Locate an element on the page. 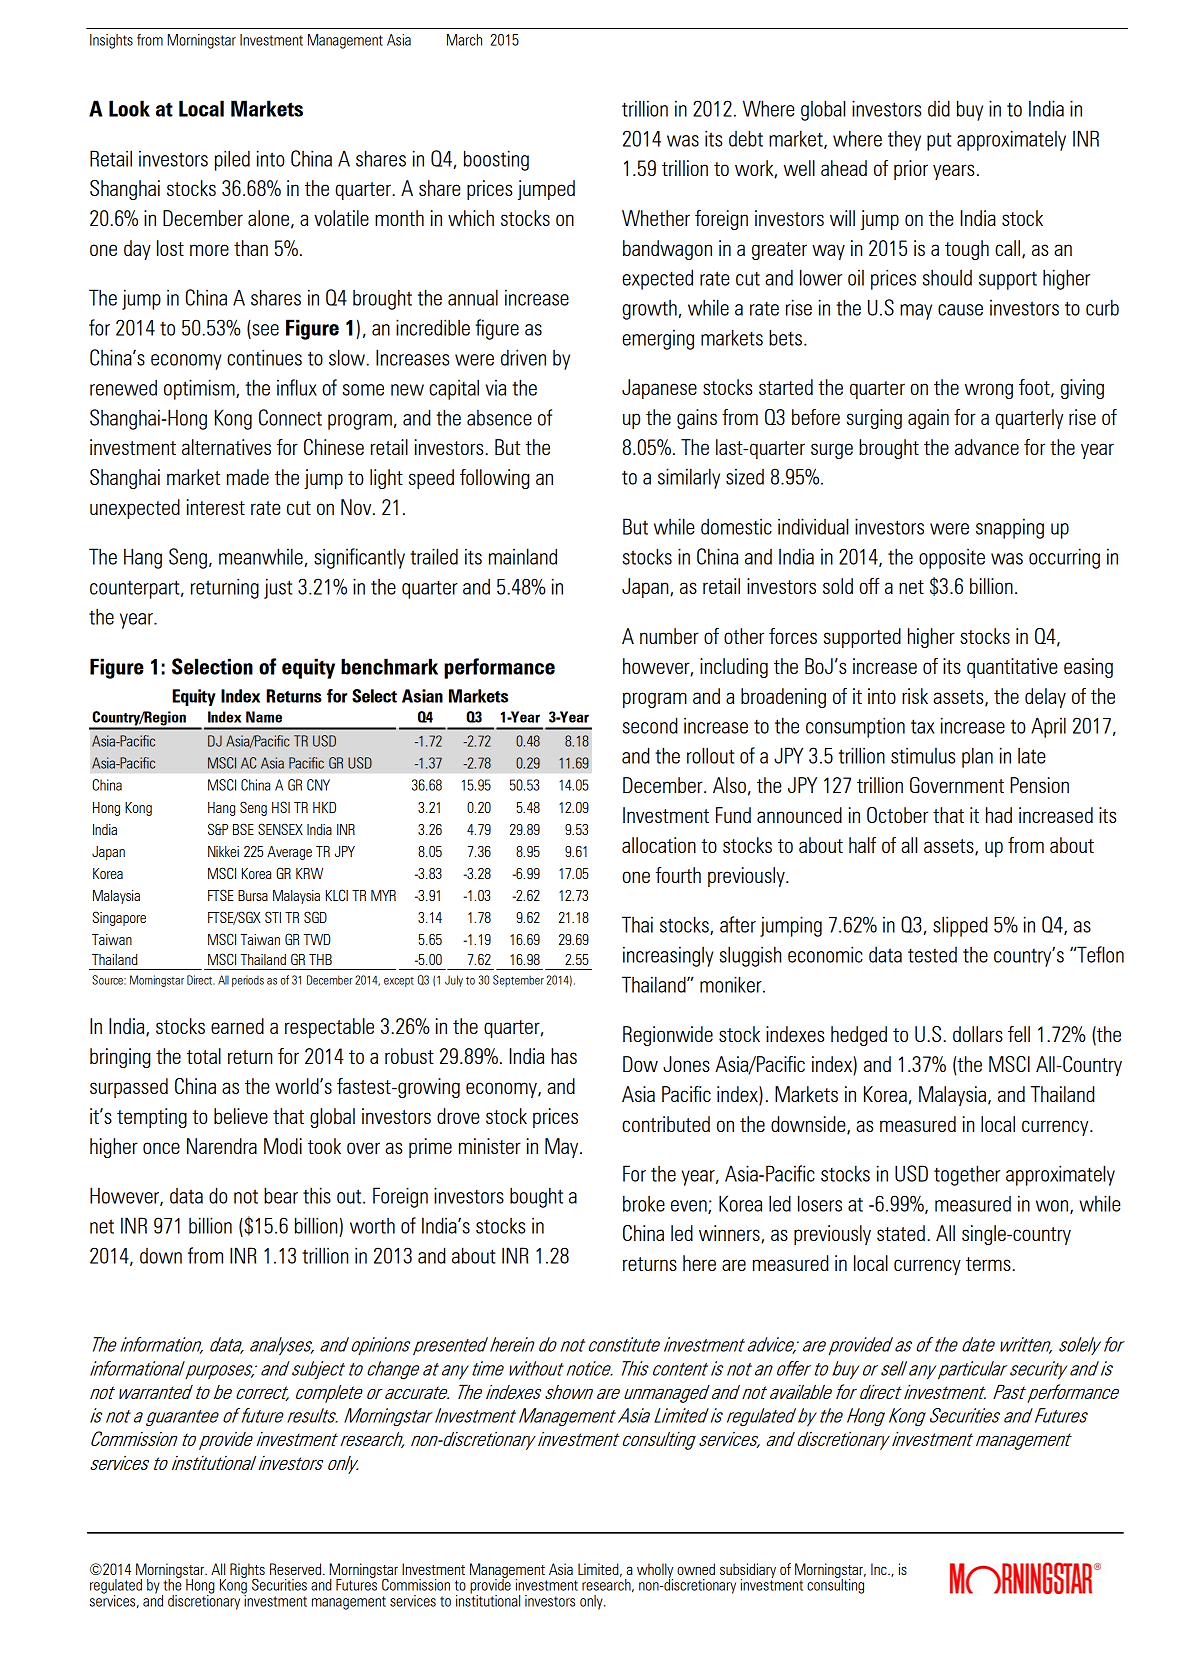 This image has height=1669, width=1180. had is located at coordinates (999, 815).
